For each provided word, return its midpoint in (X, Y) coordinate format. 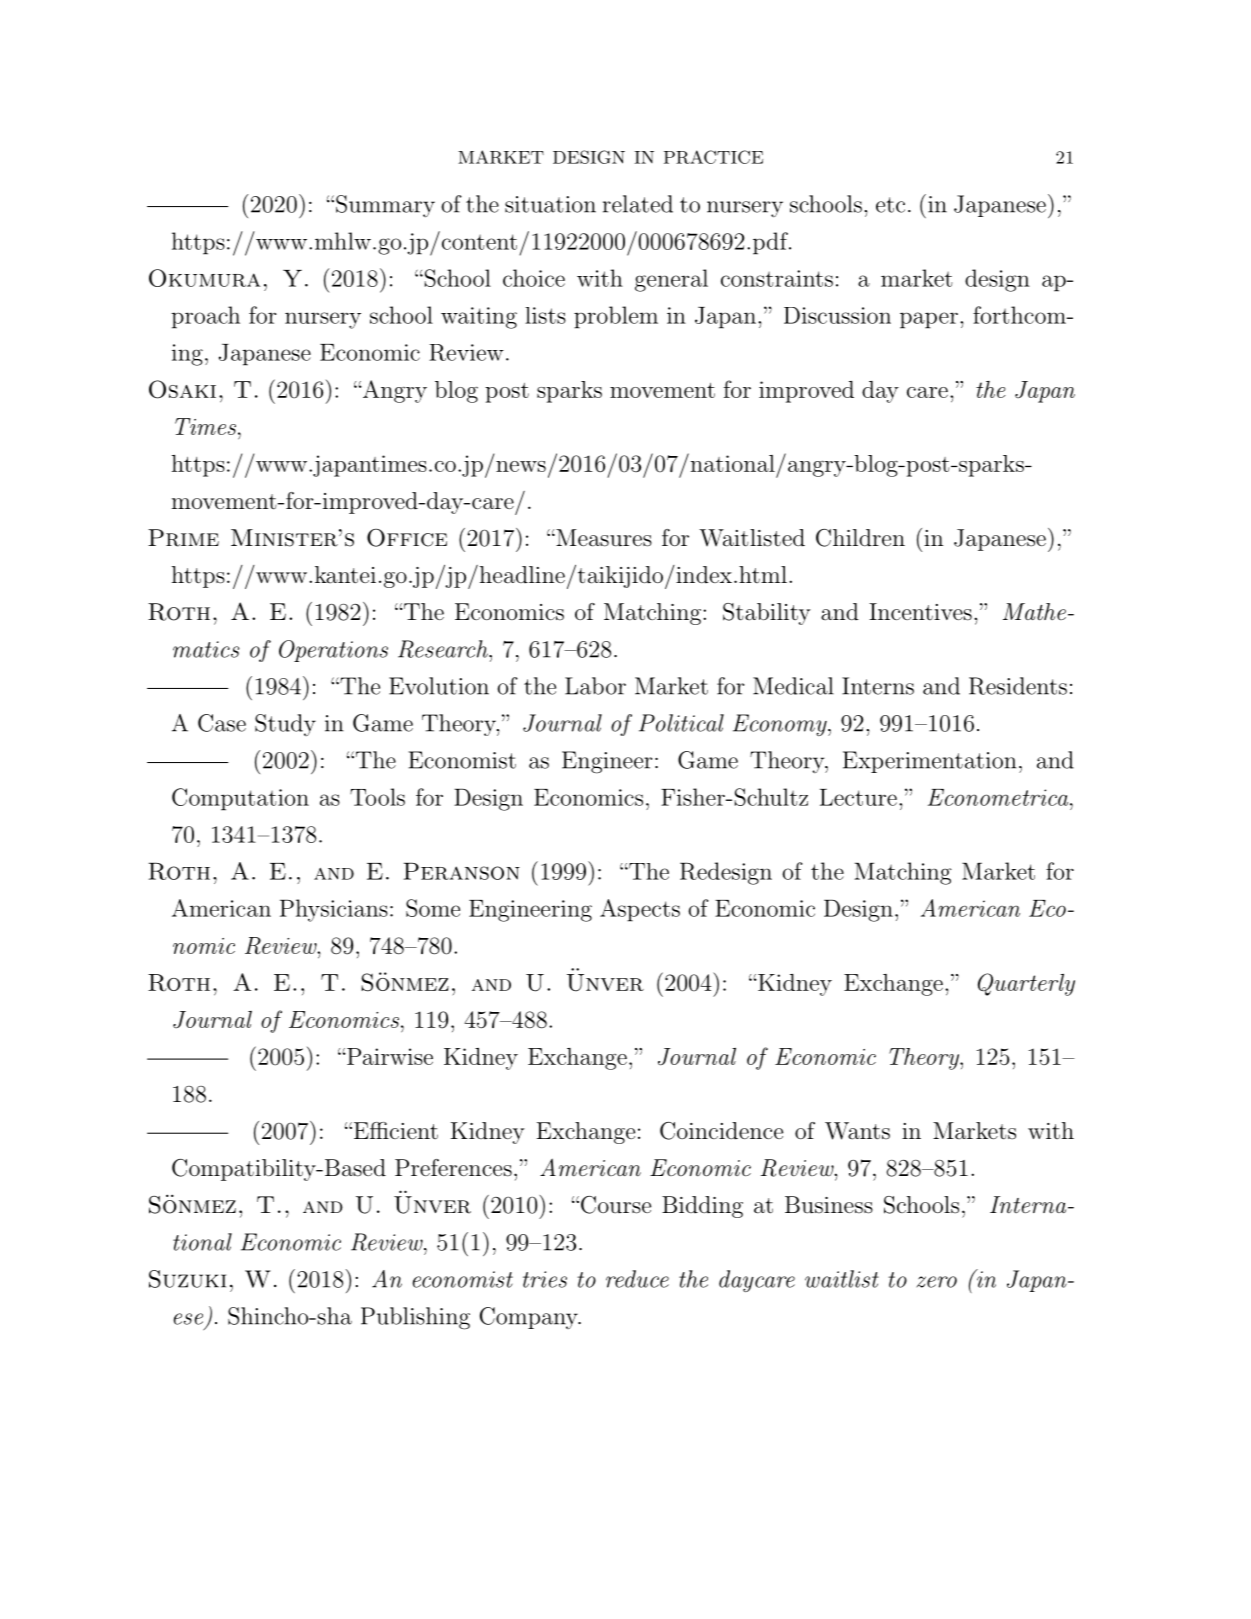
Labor (595, 686)
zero (936, 1282)
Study (285, 725)
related (638, 204)
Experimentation (930, 762)
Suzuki (187, 1279)
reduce (637, 1279)
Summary (385, 206)
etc (890, 205)
